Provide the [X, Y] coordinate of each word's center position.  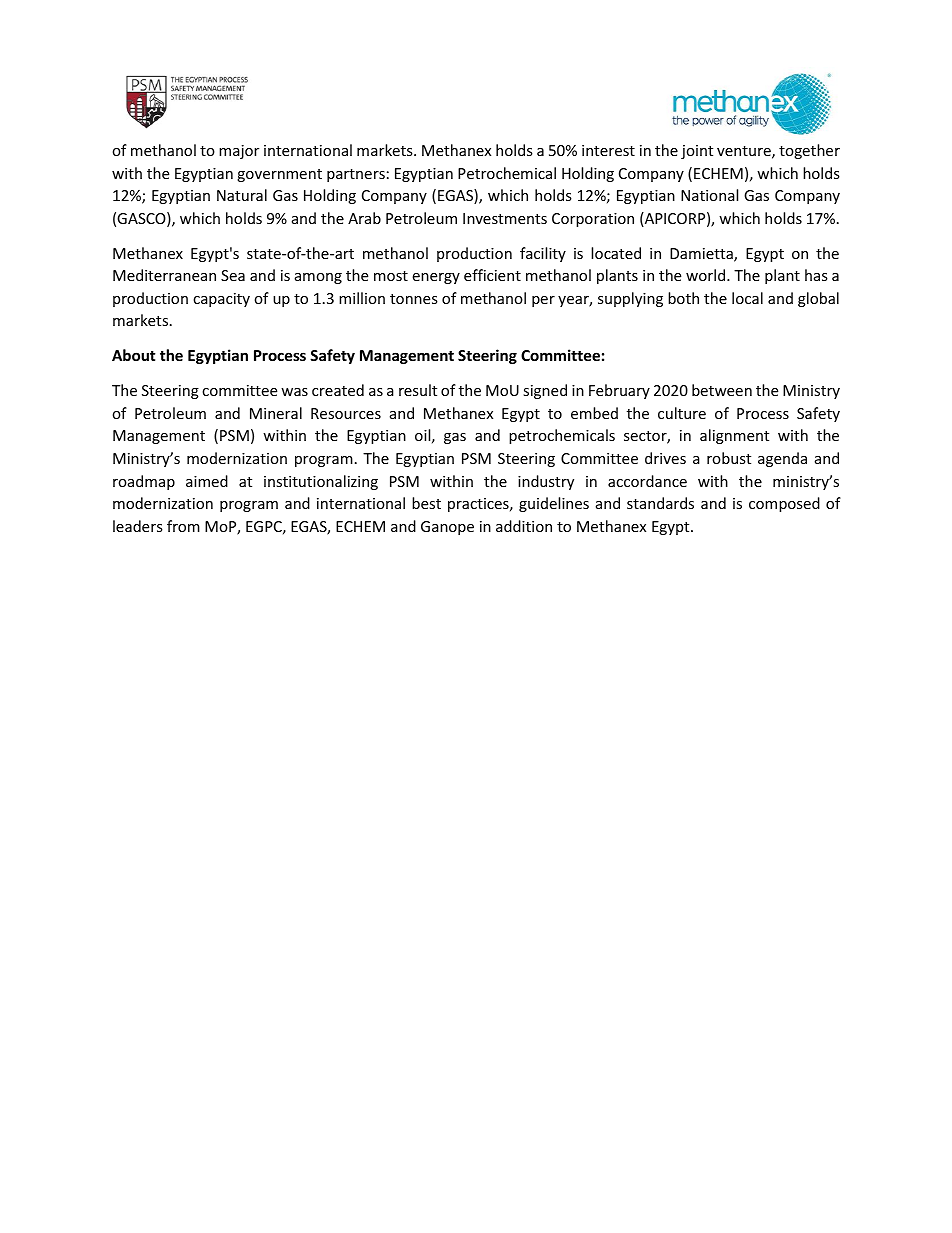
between [722, 390]
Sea [233, 275]
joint [697, 152]
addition [524, 526]
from [183, 526]
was [294, 392]
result [418, 390]
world [707, 275]
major [239, 152]
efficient [492, 275]
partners [356, 175]
